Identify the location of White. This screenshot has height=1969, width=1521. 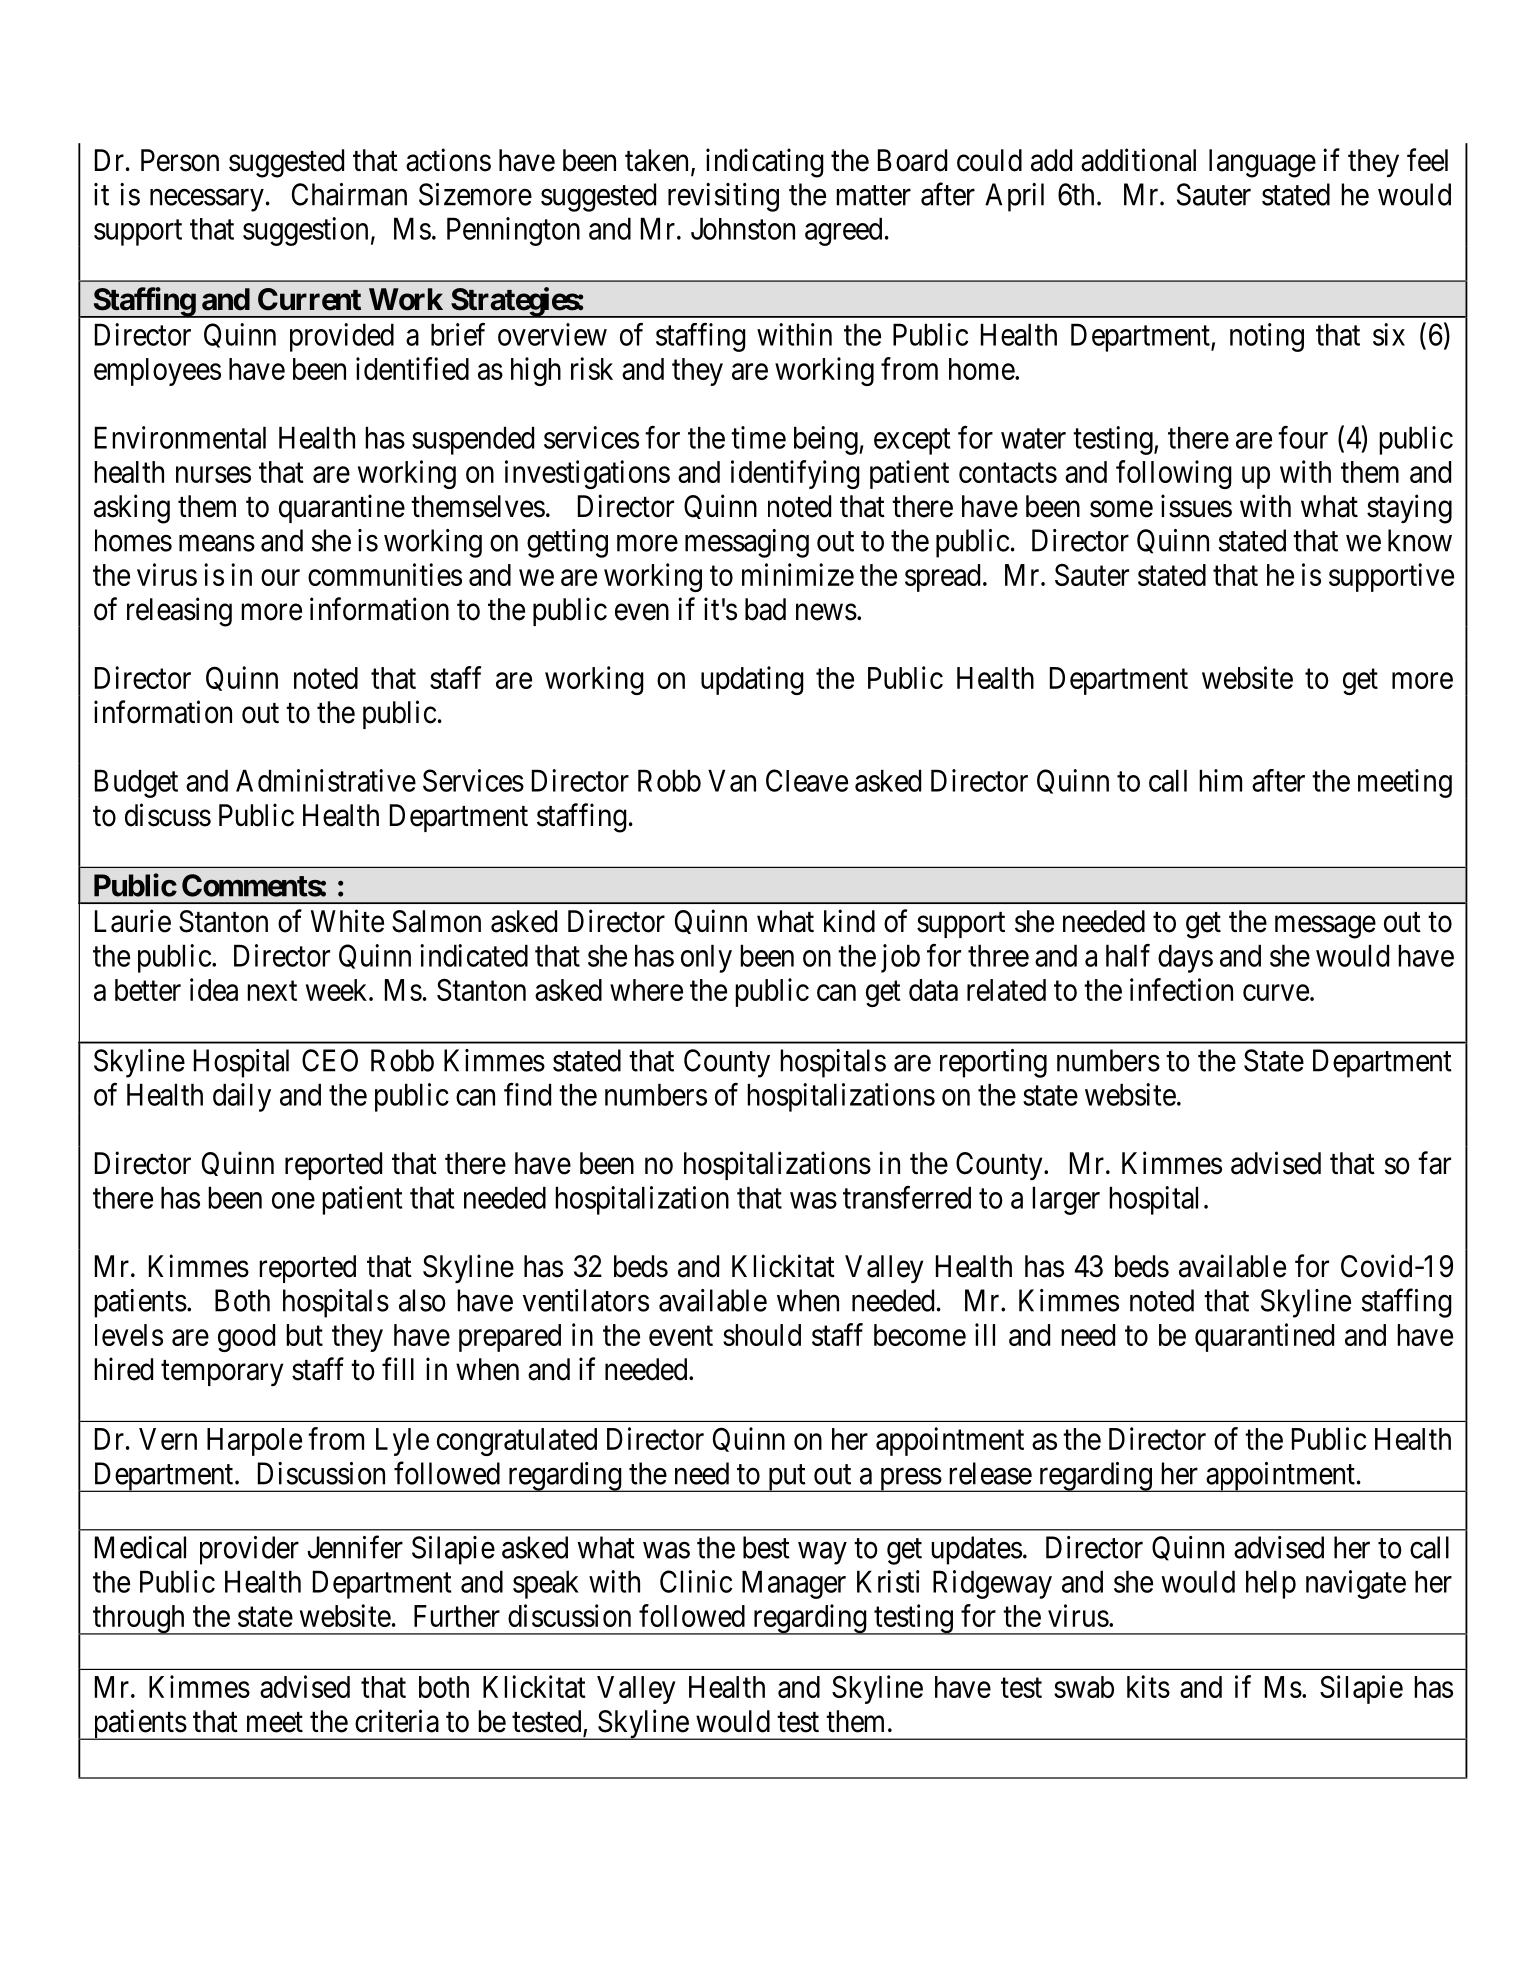
(347, 921).
